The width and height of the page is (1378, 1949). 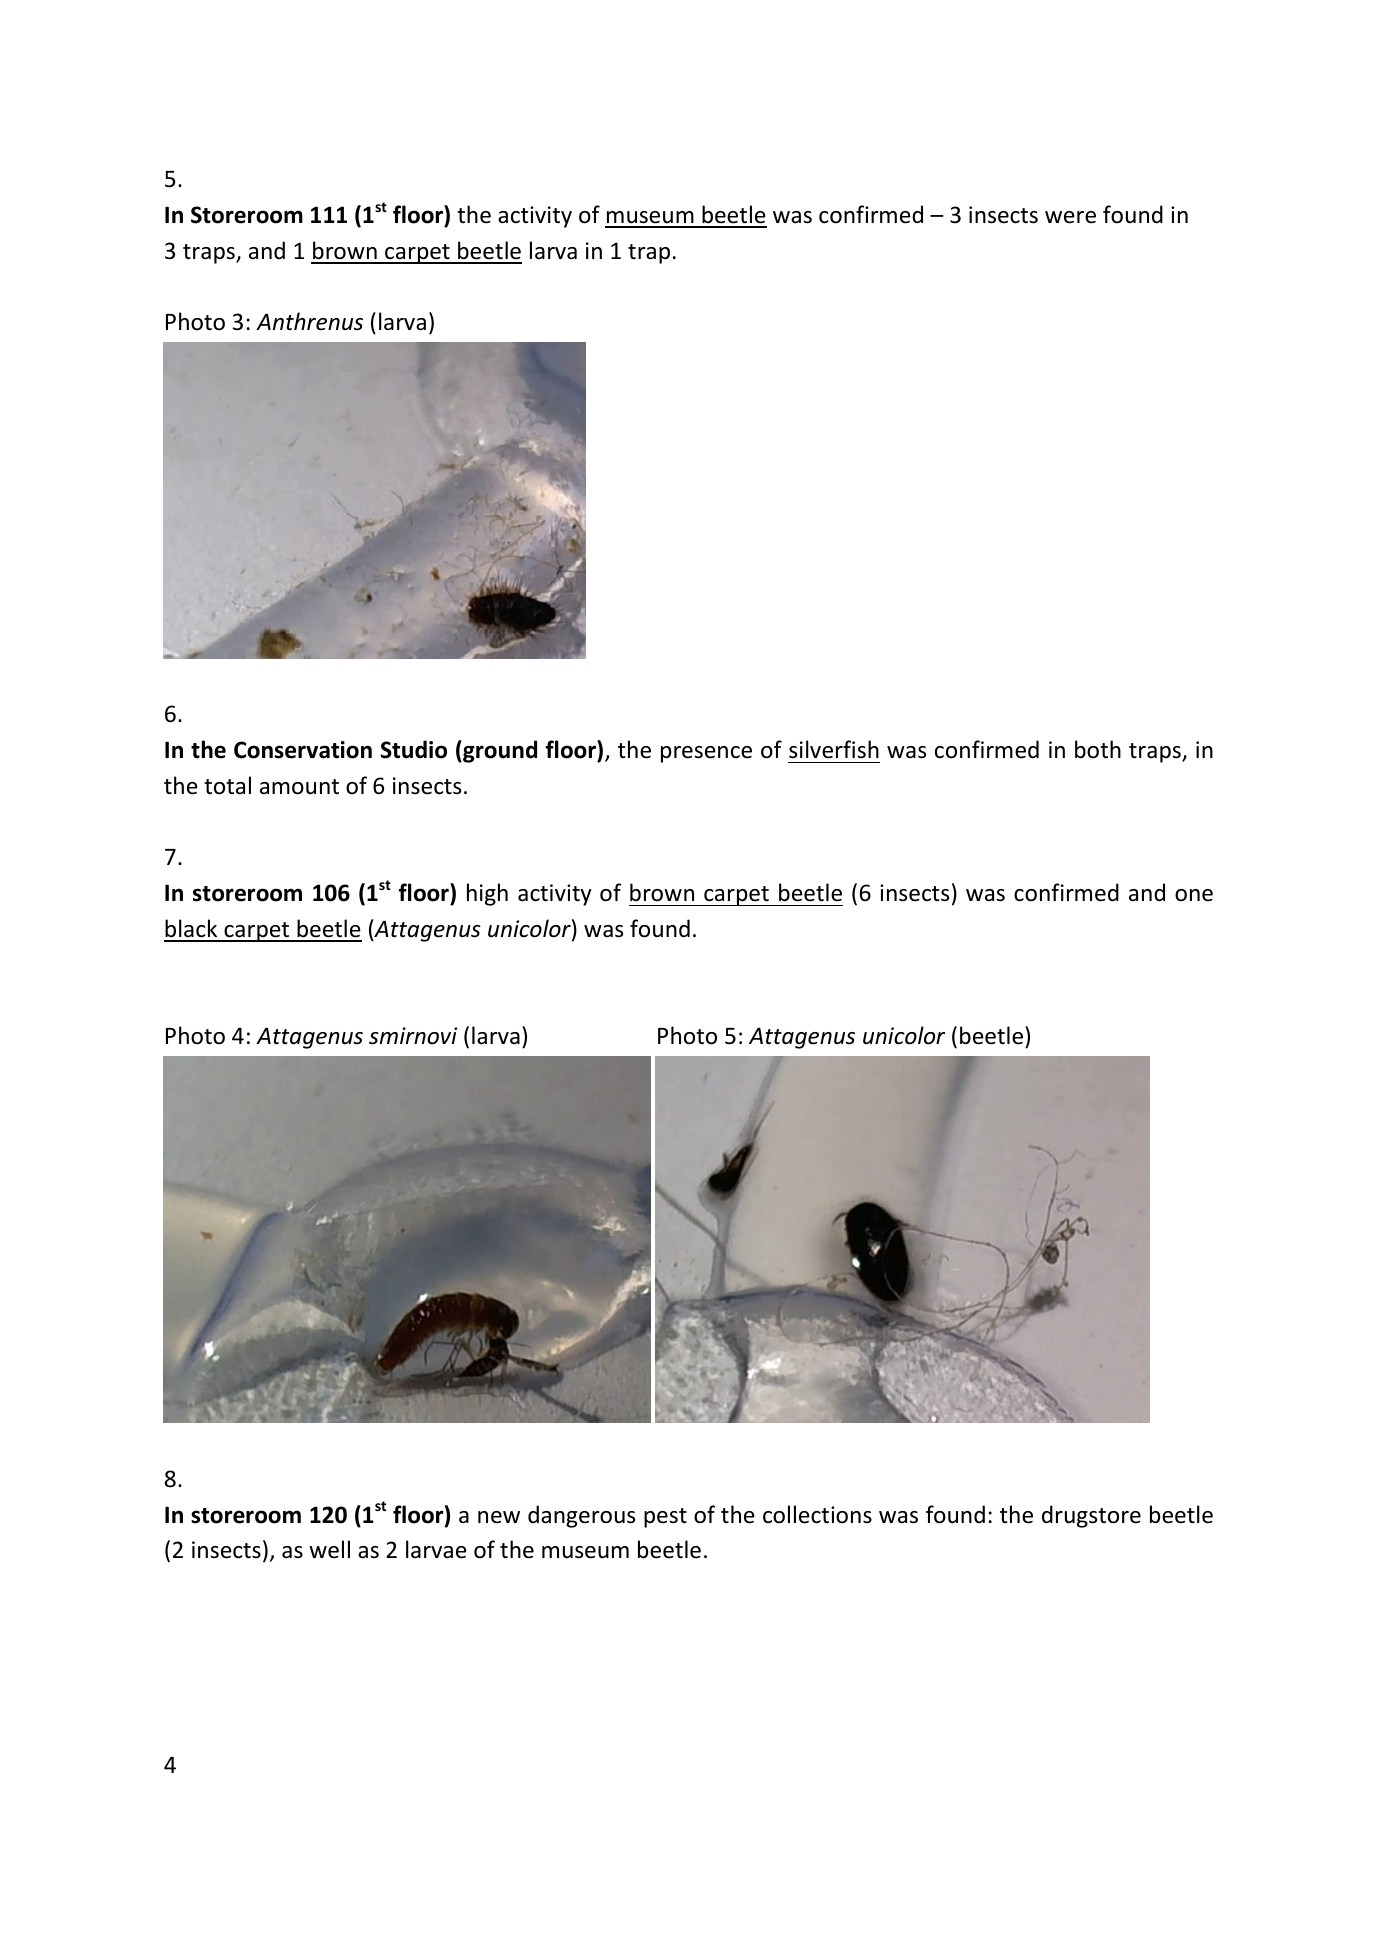 I want to click on pest, so click(x=665, y=1518).
